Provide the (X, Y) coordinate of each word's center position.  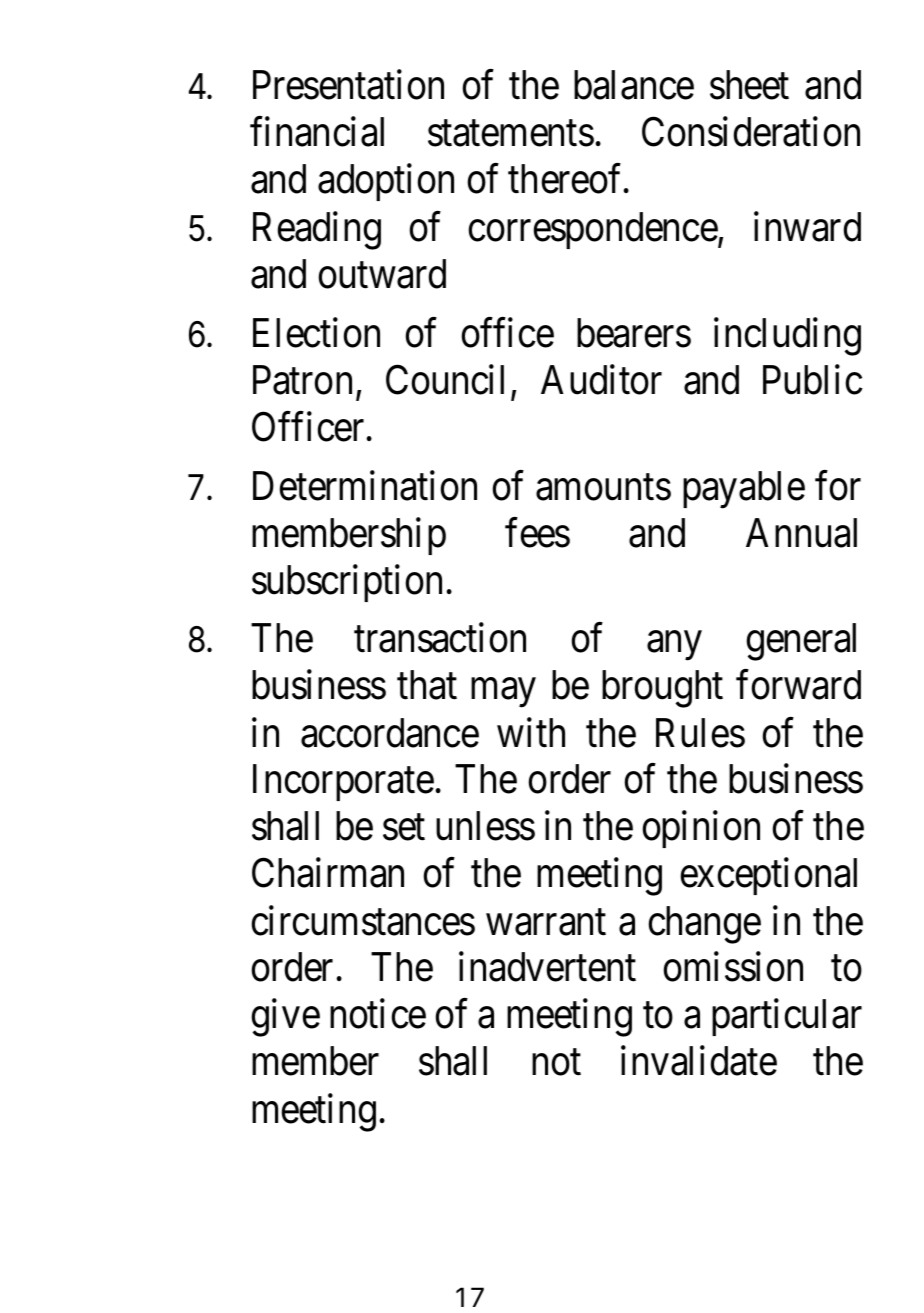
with (531, 732)
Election (316, 333)
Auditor (601, 380)
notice (378, 1014)
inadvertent (547, 967)
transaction (440, 638)
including (787, 337)
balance (634, 85)
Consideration (751, 132)
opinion (701, 829)
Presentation (348, 85)
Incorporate (343, 783)
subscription (347, 583)
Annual (801, 533)
